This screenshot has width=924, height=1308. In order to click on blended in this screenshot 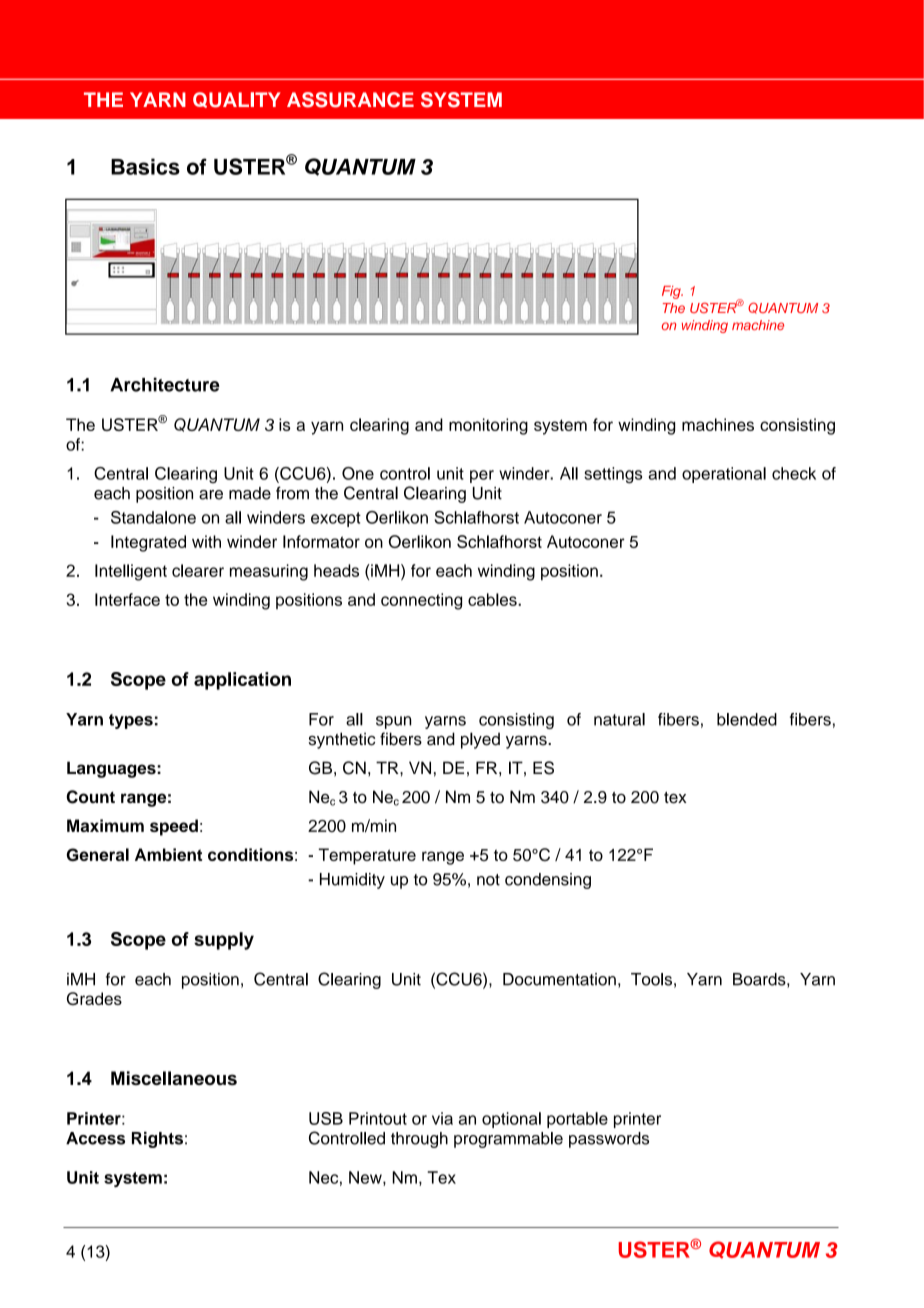, I will do `click(747, 719)`.
